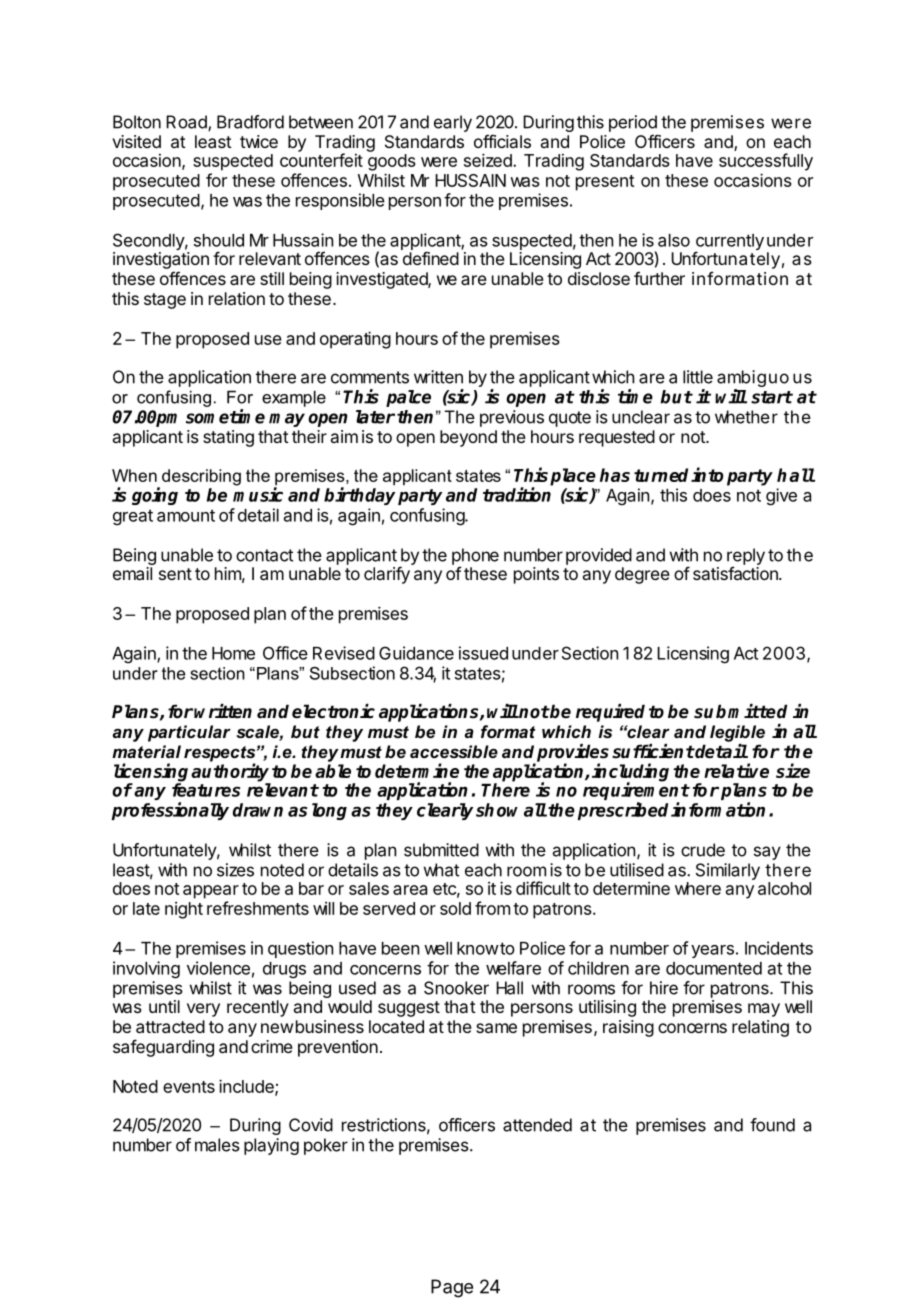 This image has width=924, height=1308. I want to click on Road, so click(187, 123).
